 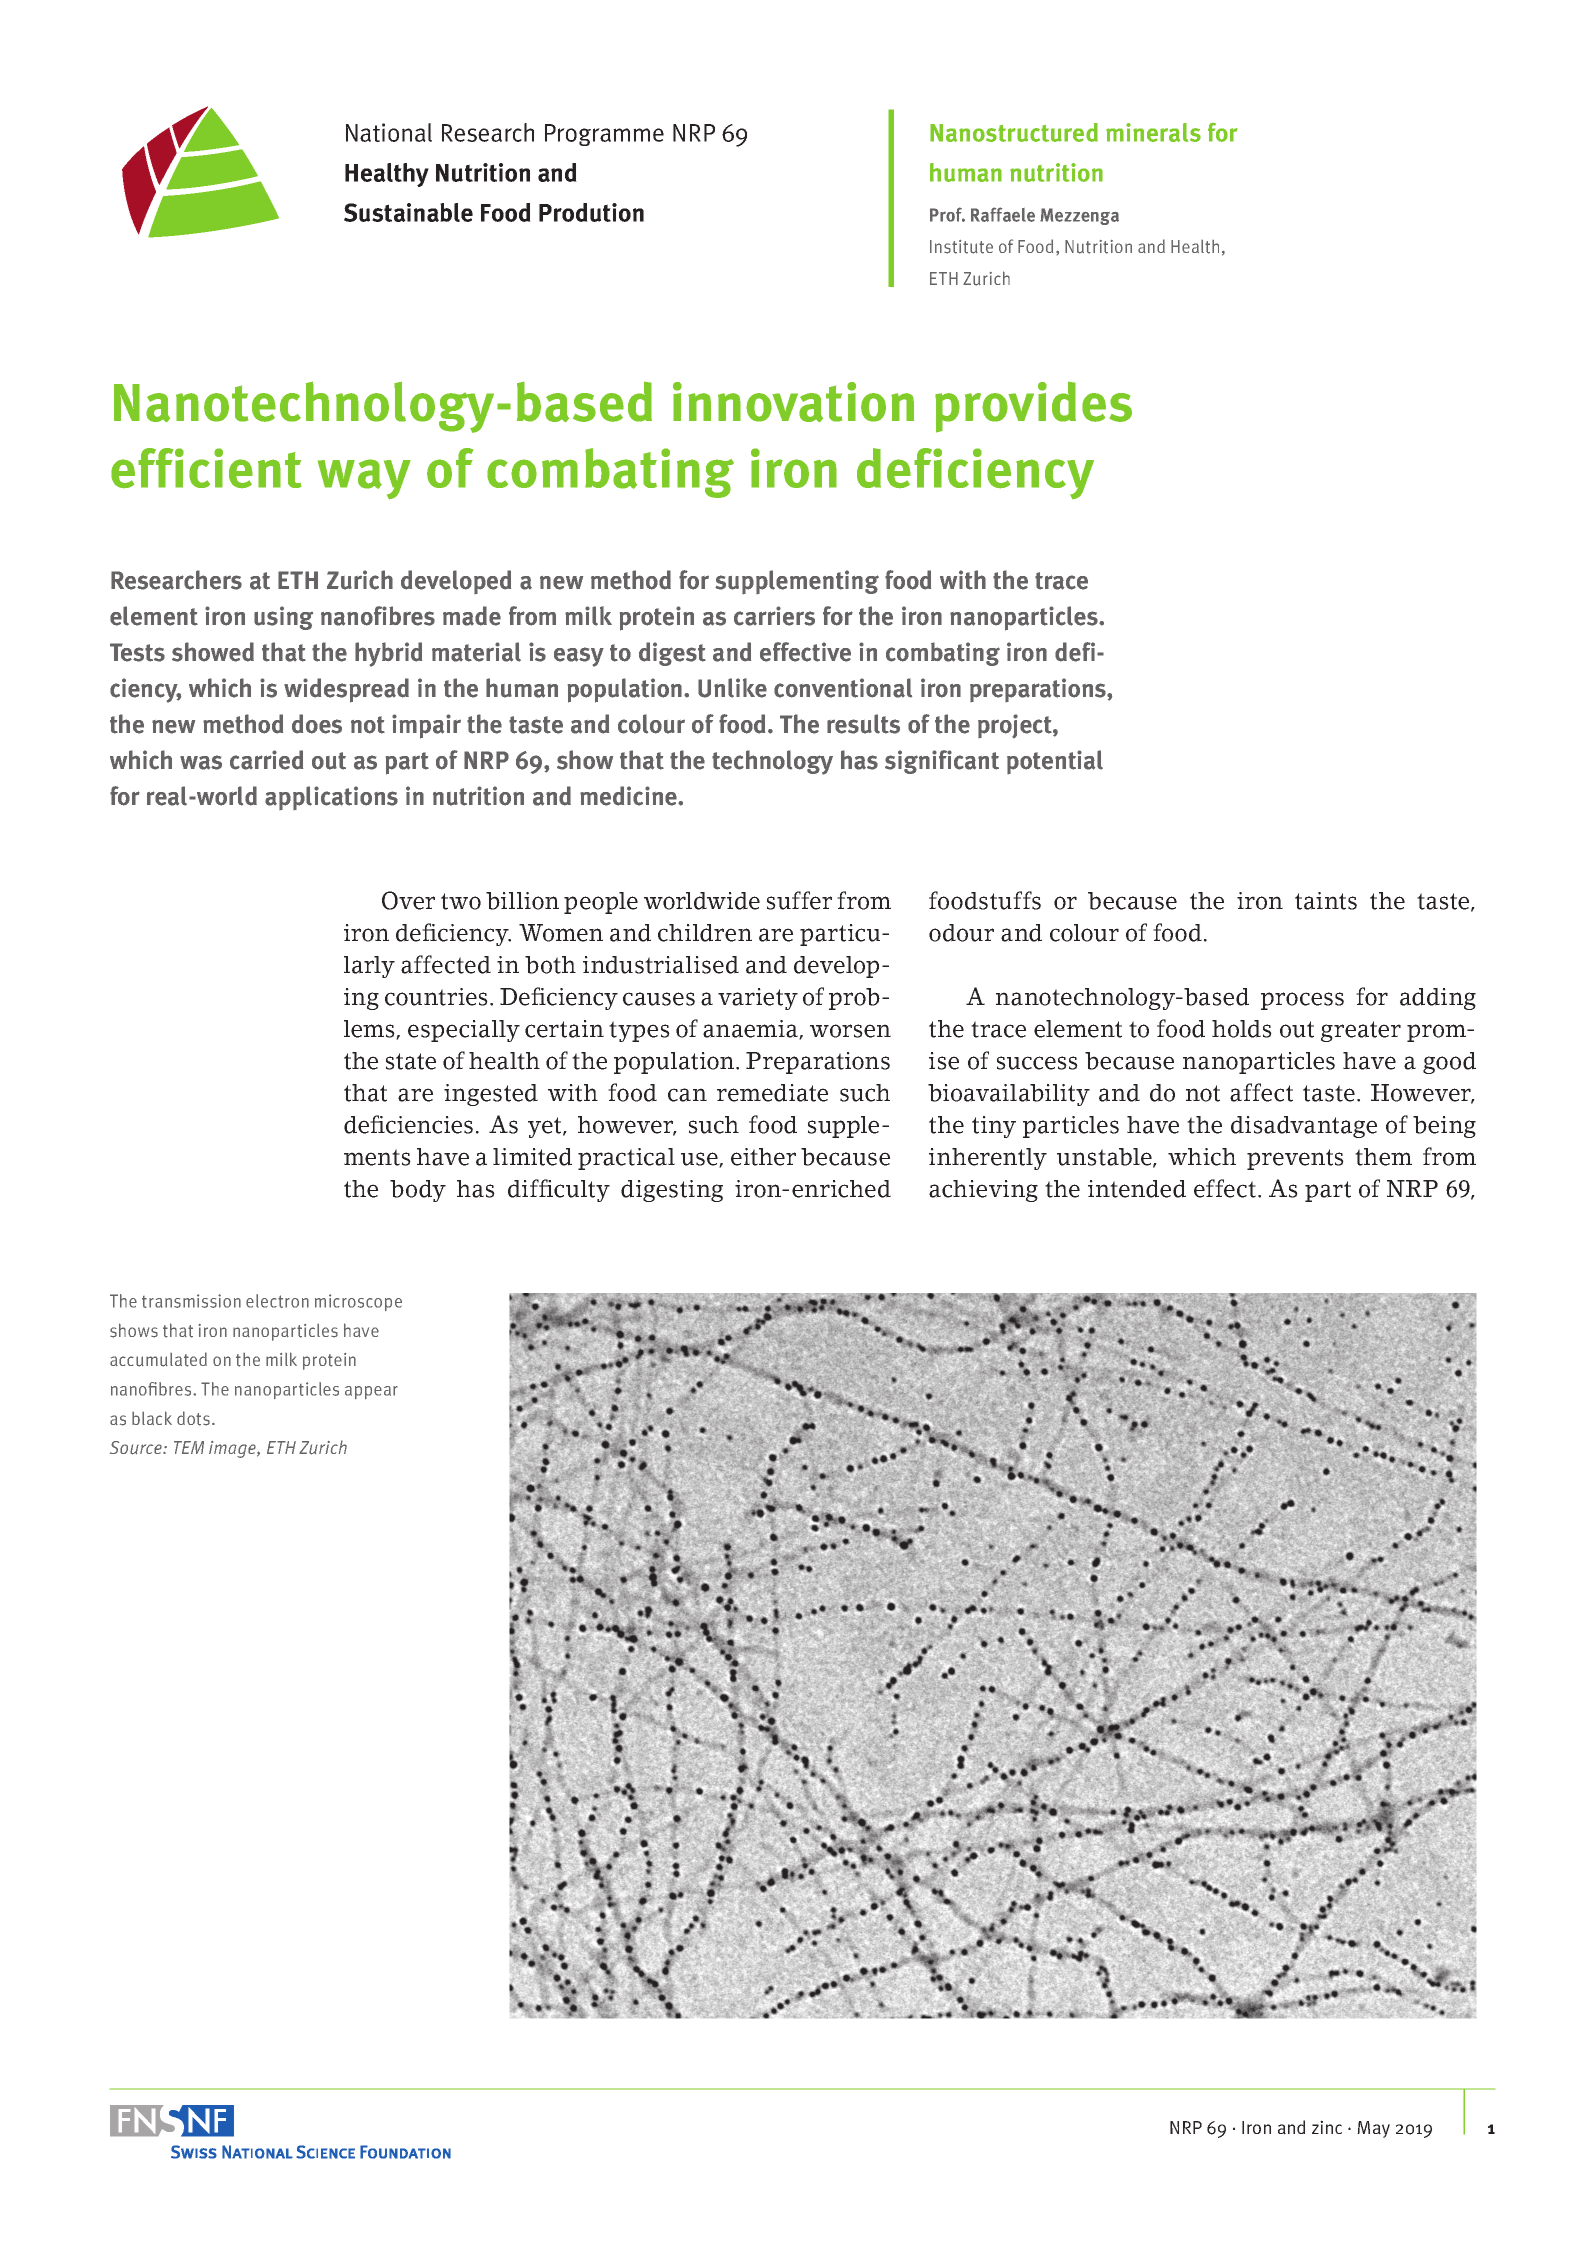 I want to click on applications, so click(x=331, y=798).
